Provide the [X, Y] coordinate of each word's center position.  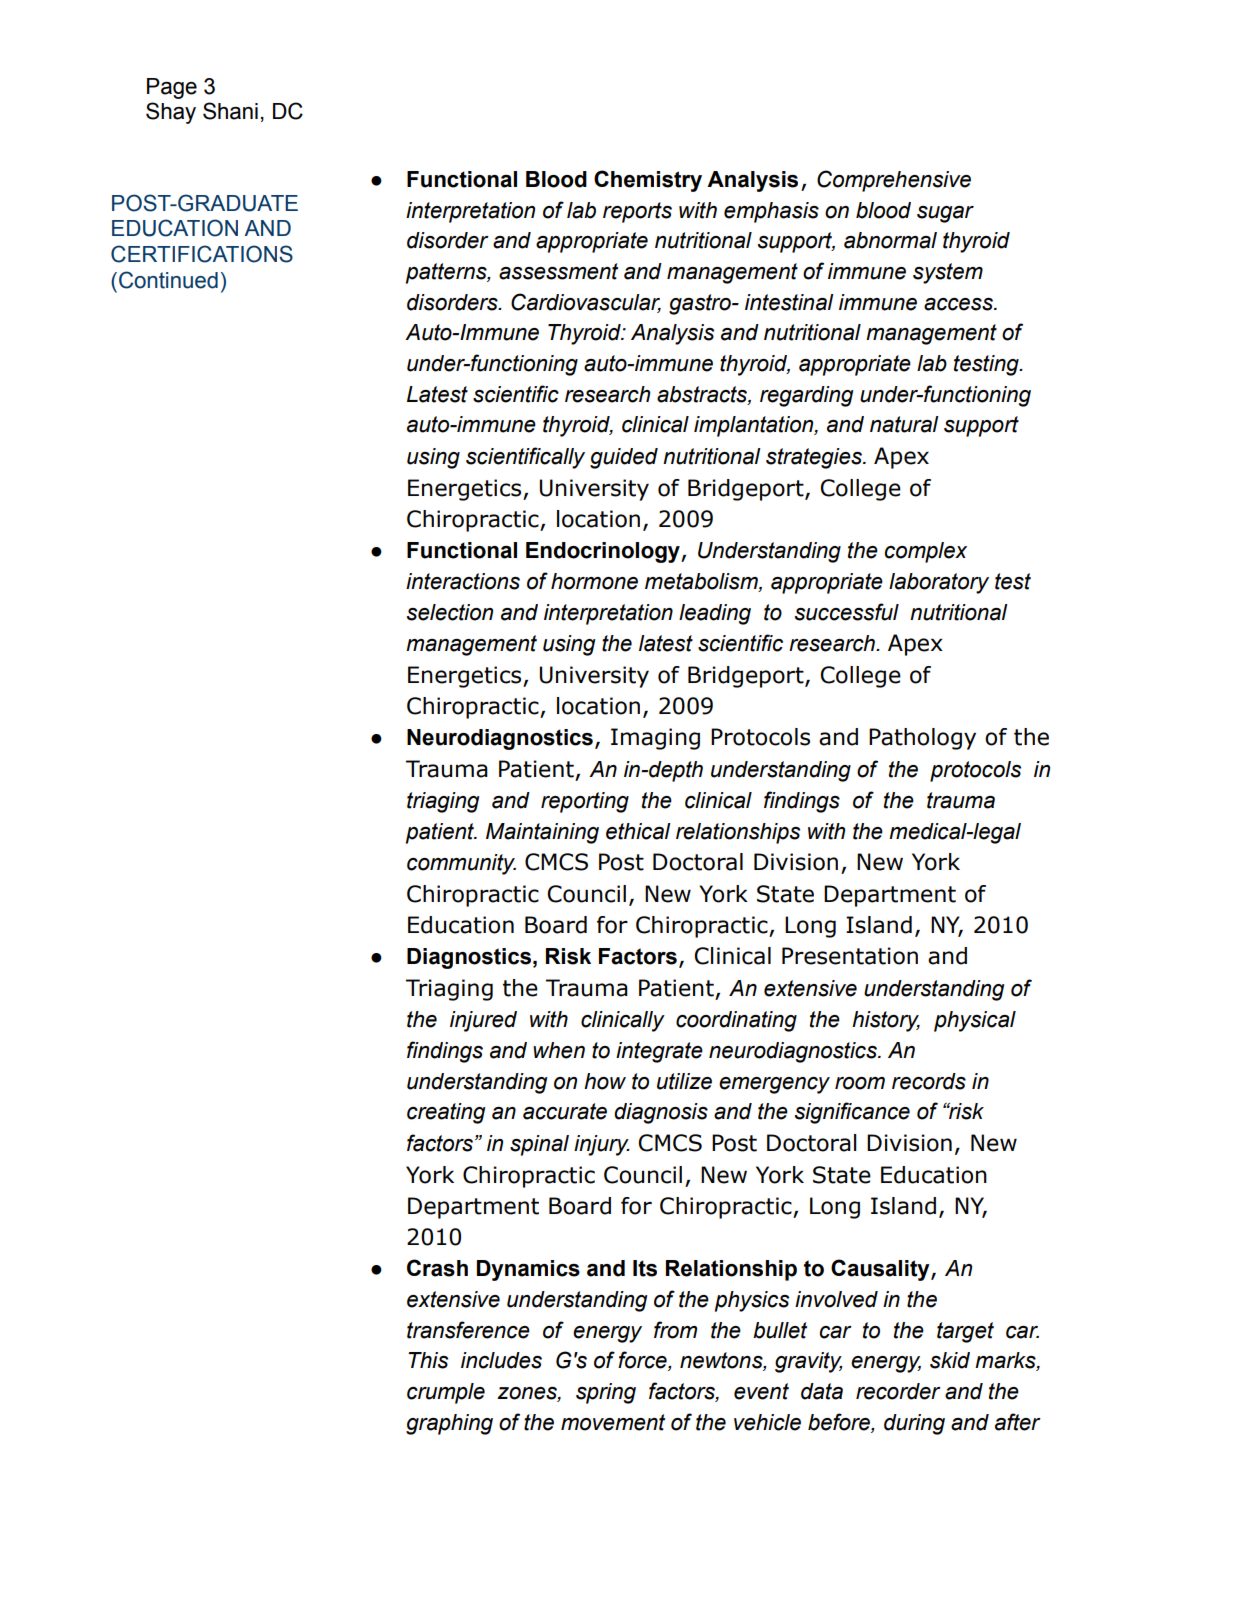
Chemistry [648, 181]
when [559, 1050]
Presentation [850, 956]
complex [926, 552]
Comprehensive [894, 181]
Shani [230, 111]
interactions [463, 581]
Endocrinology [604, 552]
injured [483, 1021]
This [428, 1360]
